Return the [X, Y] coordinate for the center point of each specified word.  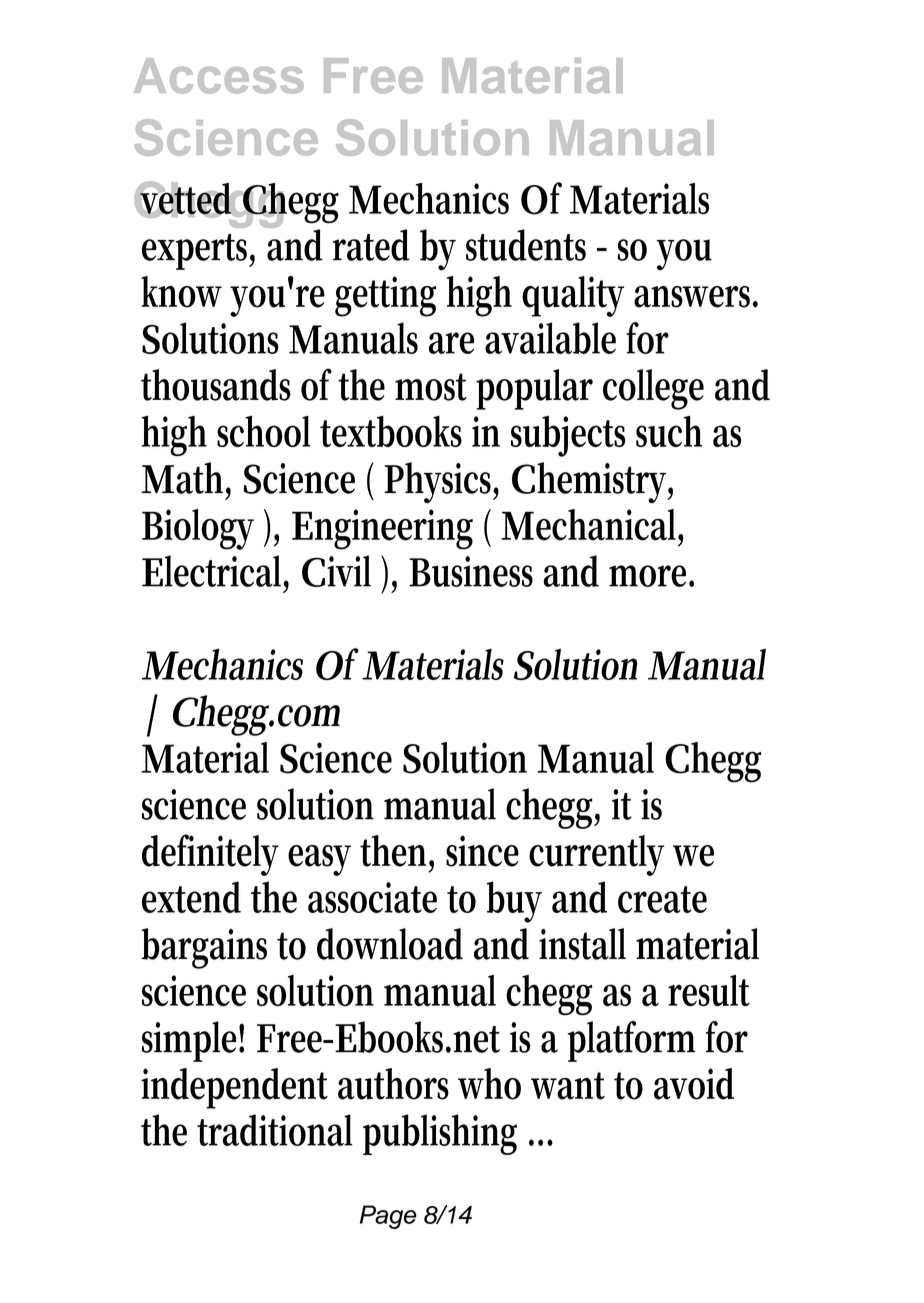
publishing [440, 1134]
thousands [216, 385]
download [390, 944]
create [662, 899]
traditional [274, 1130]
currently [596, 855]
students [526, 245]
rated [371, 245]
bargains [204, 948]
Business [471, 571]
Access [219, 76]
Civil [336, 571]
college [653, 389]
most [431, 387]
